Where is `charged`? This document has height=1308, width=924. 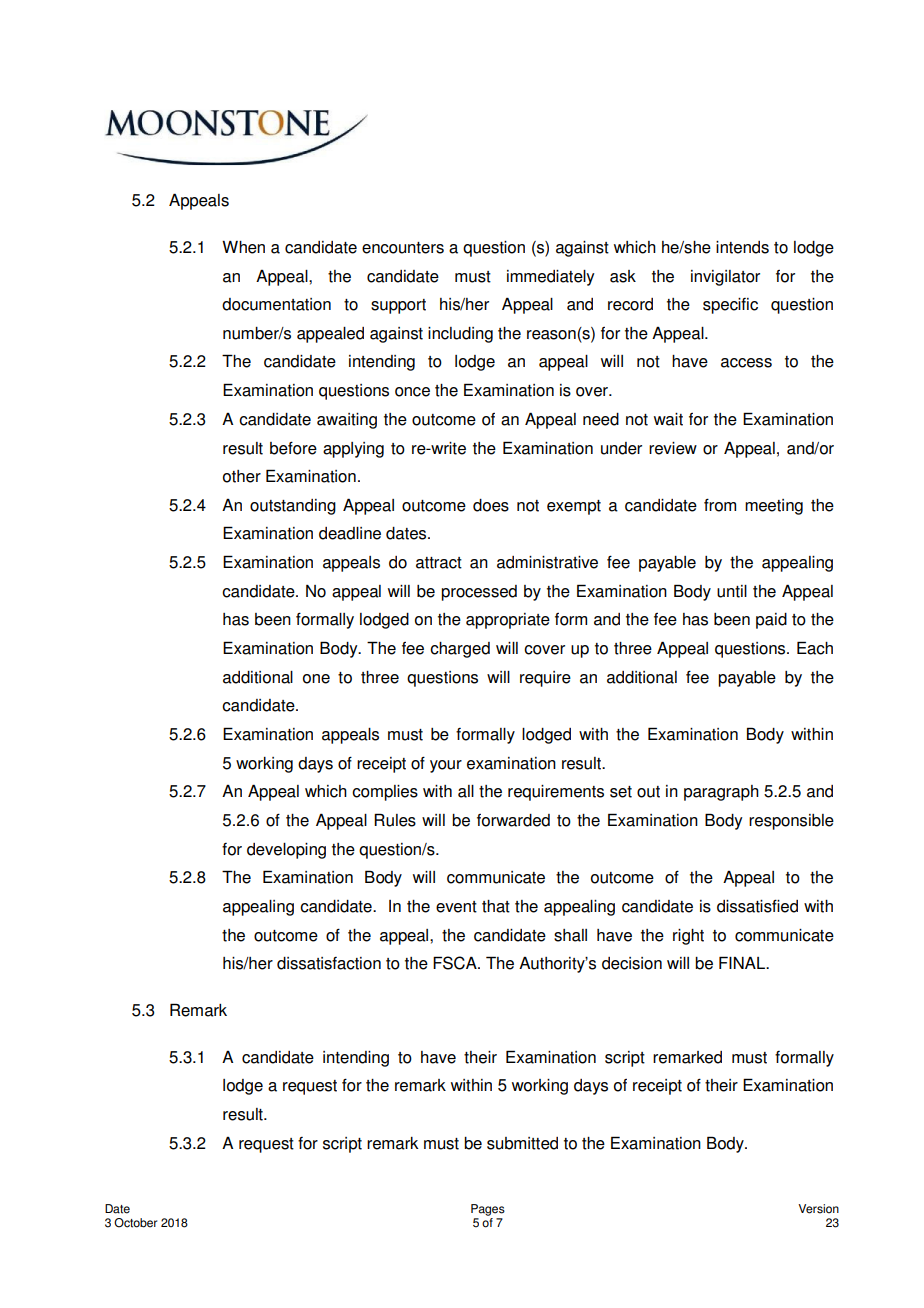 charged is located at coordinates (460, 650).
